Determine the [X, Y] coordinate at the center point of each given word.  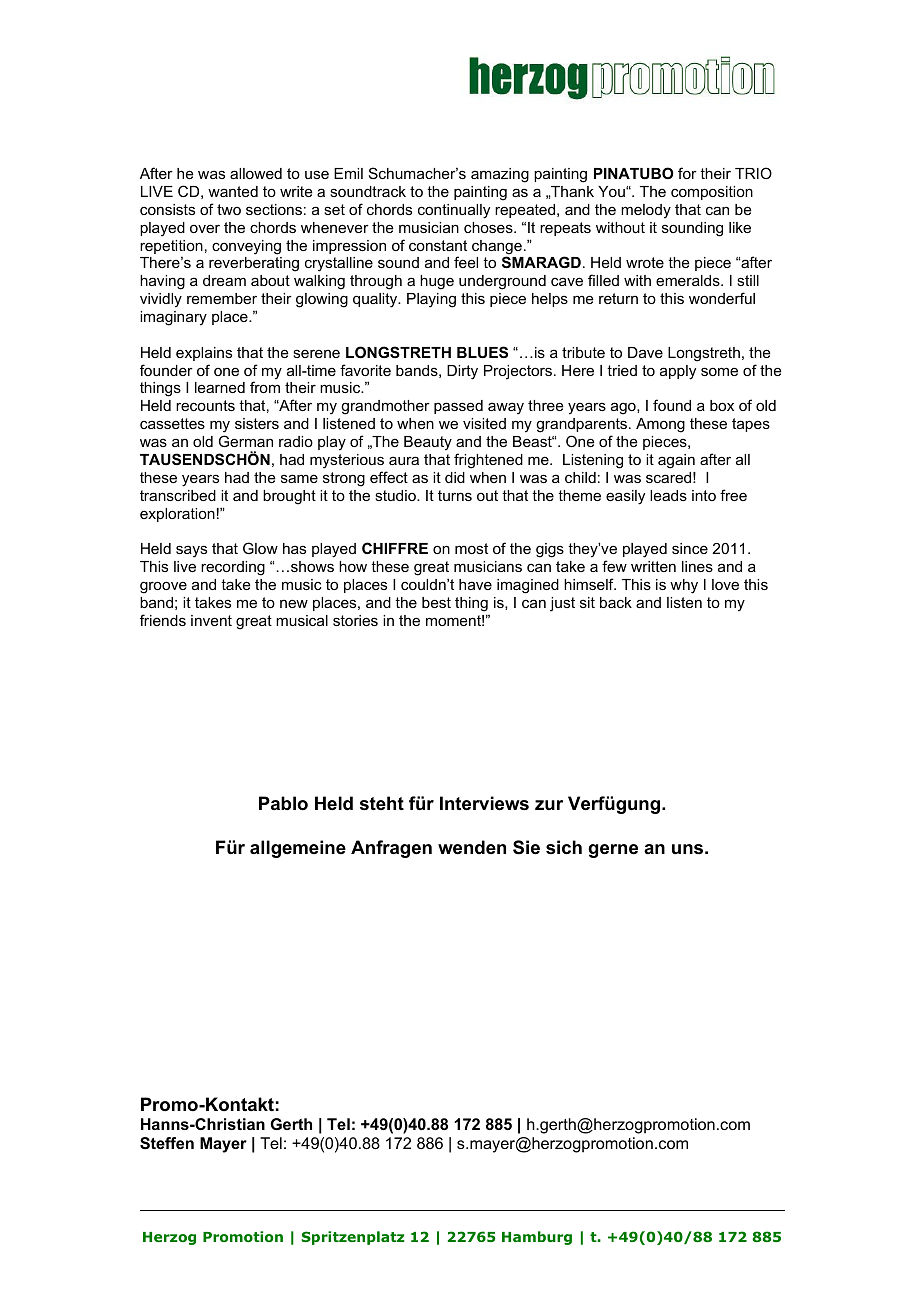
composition [712, 193]
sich [564, 847]
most [471, 548]
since [690, 548]
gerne [613, 851]
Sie [526, 847]
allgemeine [298, 849]
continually [454, 211]
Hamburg [537, 1238]
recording [233, 568]
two [229, 209]
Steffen [167, 1143]
